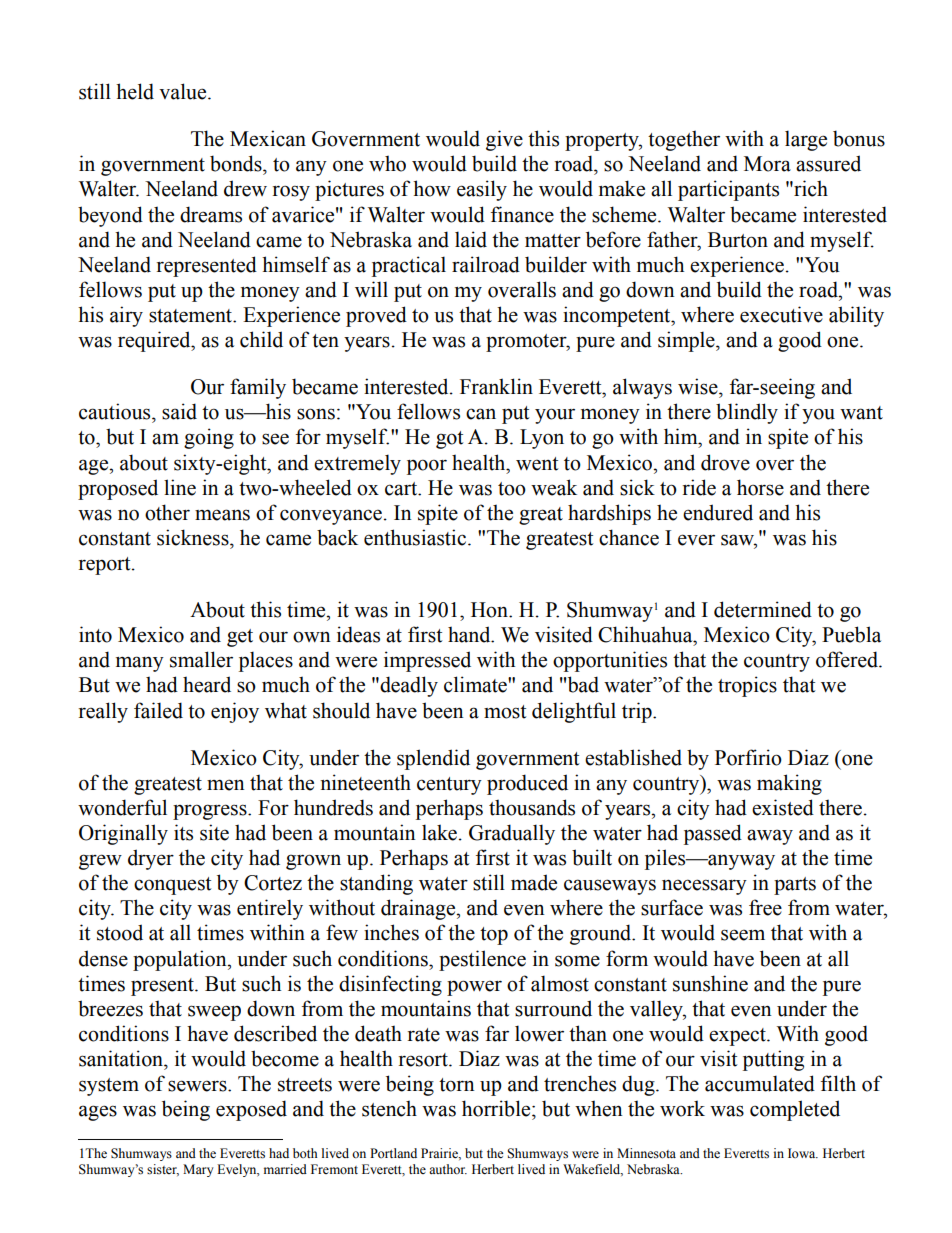 The image size is (952, 1233). I want to click on other, so click(167, 512).
